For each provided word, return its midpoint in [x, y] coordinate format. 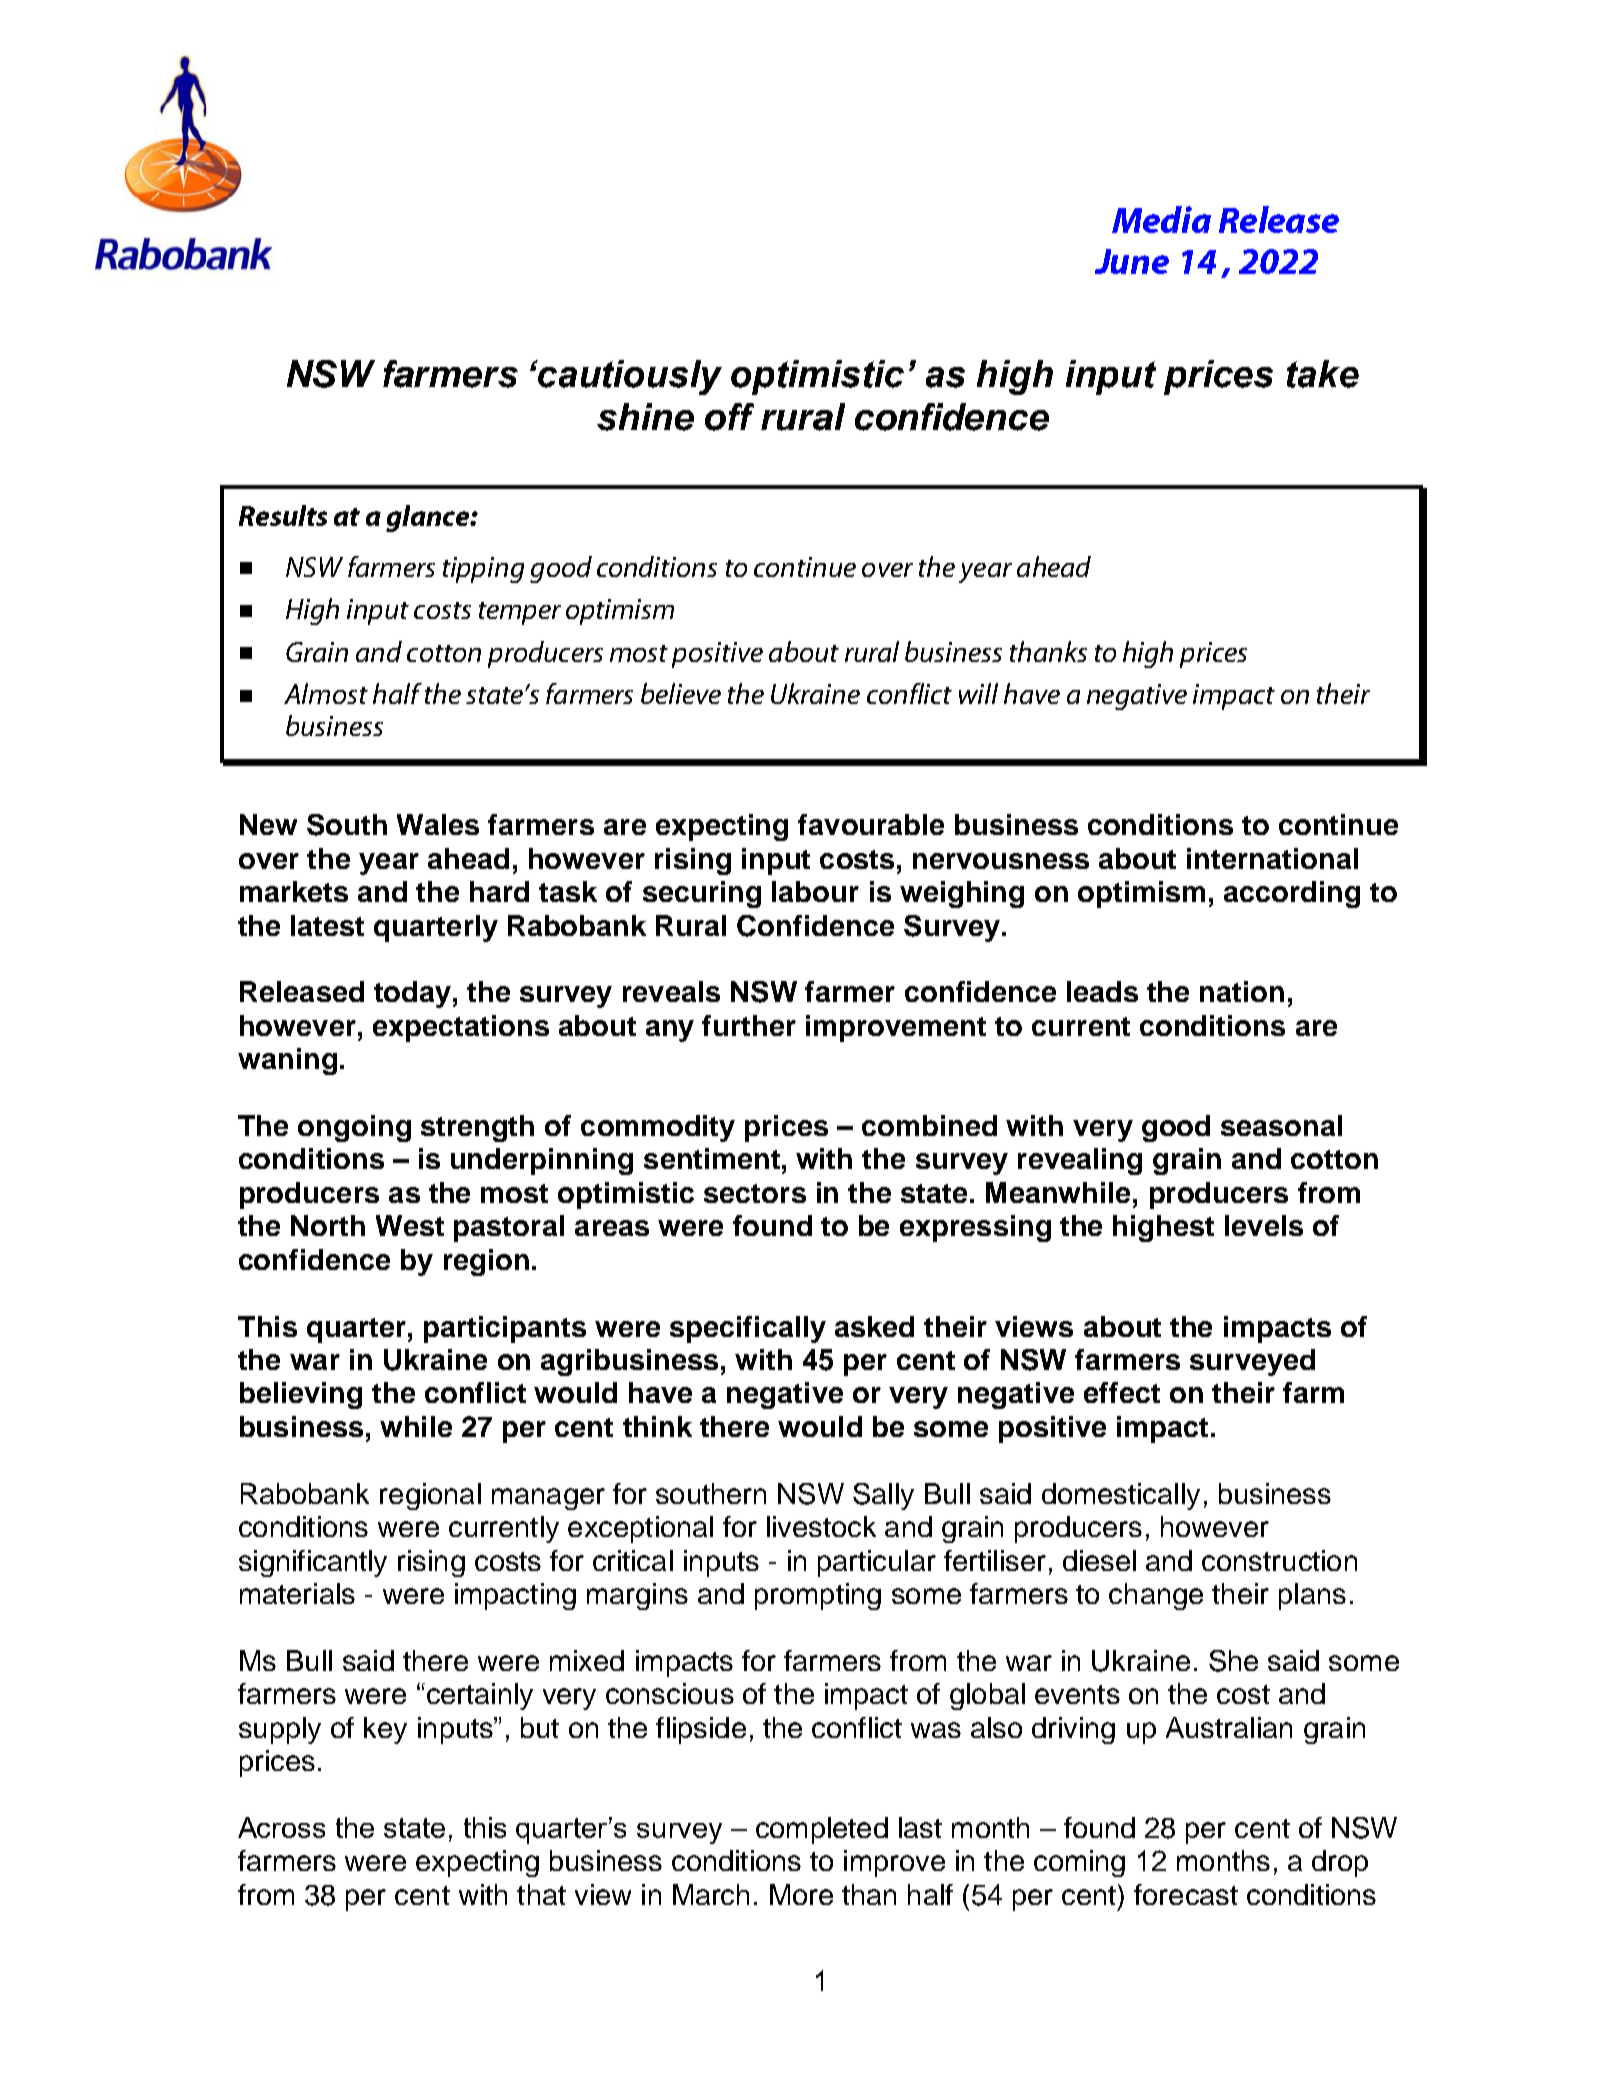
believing [301, 1395]
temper [520, 613]
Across [281, 1827]
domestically [1121, 1496]
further [749, 1025]
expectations [461, 1028]
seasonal [1281, 1125]
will [978, 693]
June [1132, 261]
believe [681, 693]
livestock [821, 1526]
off [729, 417]
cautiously [629, 377]
